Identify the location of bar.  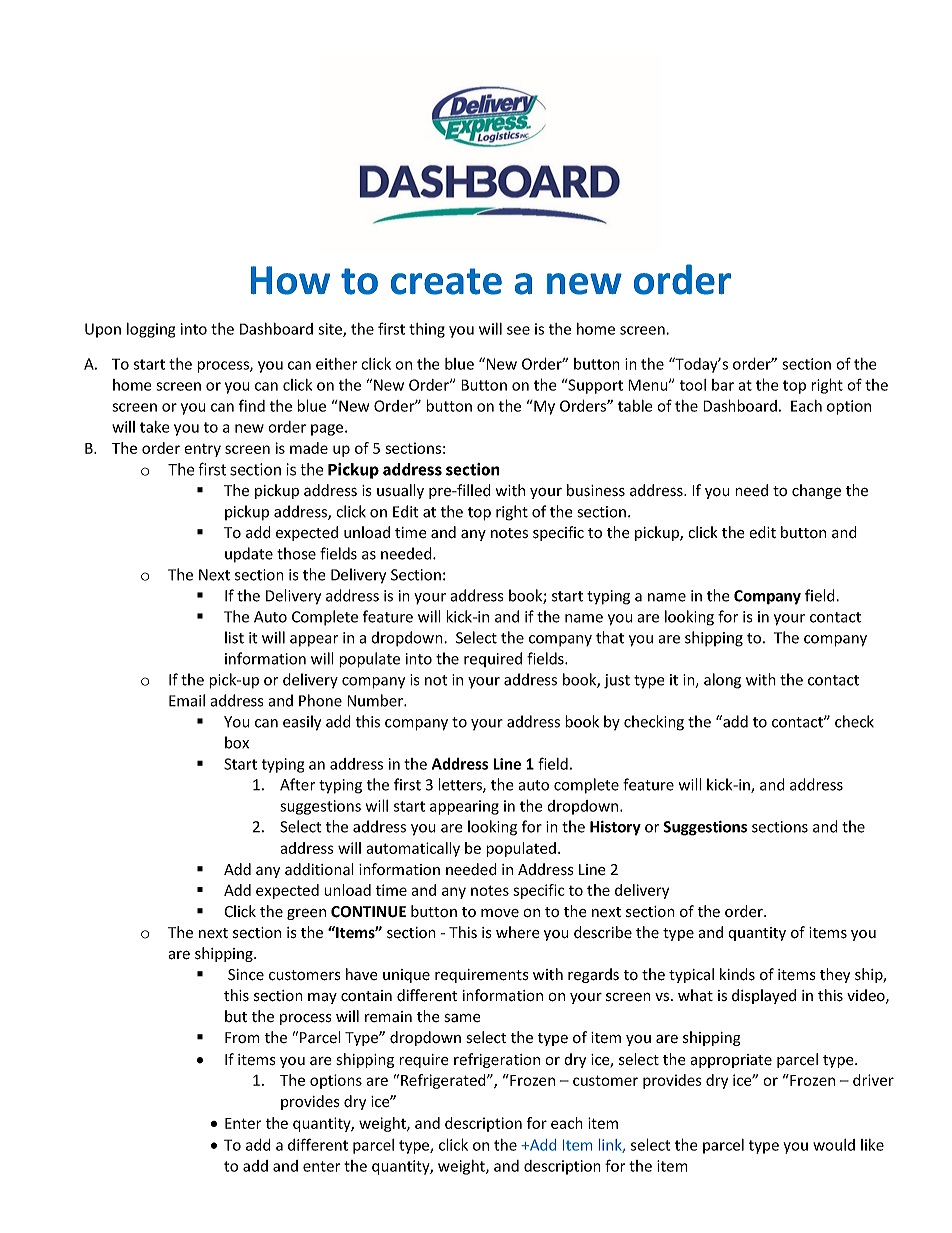
(723, 385).
